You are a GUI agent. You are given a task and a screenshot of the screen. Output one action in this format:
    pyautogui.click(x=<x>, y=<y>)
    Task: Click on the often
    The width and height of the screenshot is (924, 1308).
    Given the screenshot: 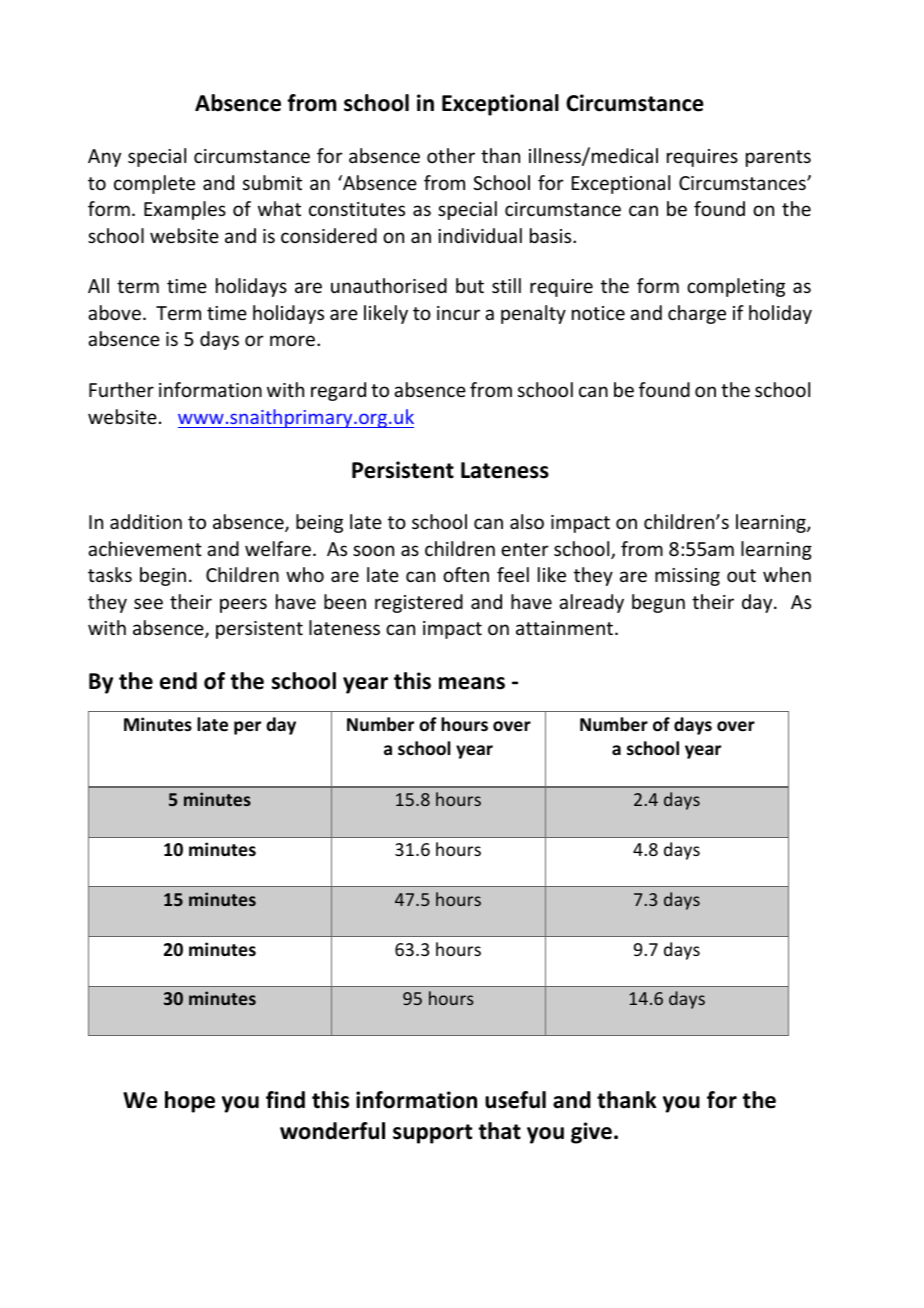 What is the action you would take?
    pyautogui.click(x=466, y=574)
